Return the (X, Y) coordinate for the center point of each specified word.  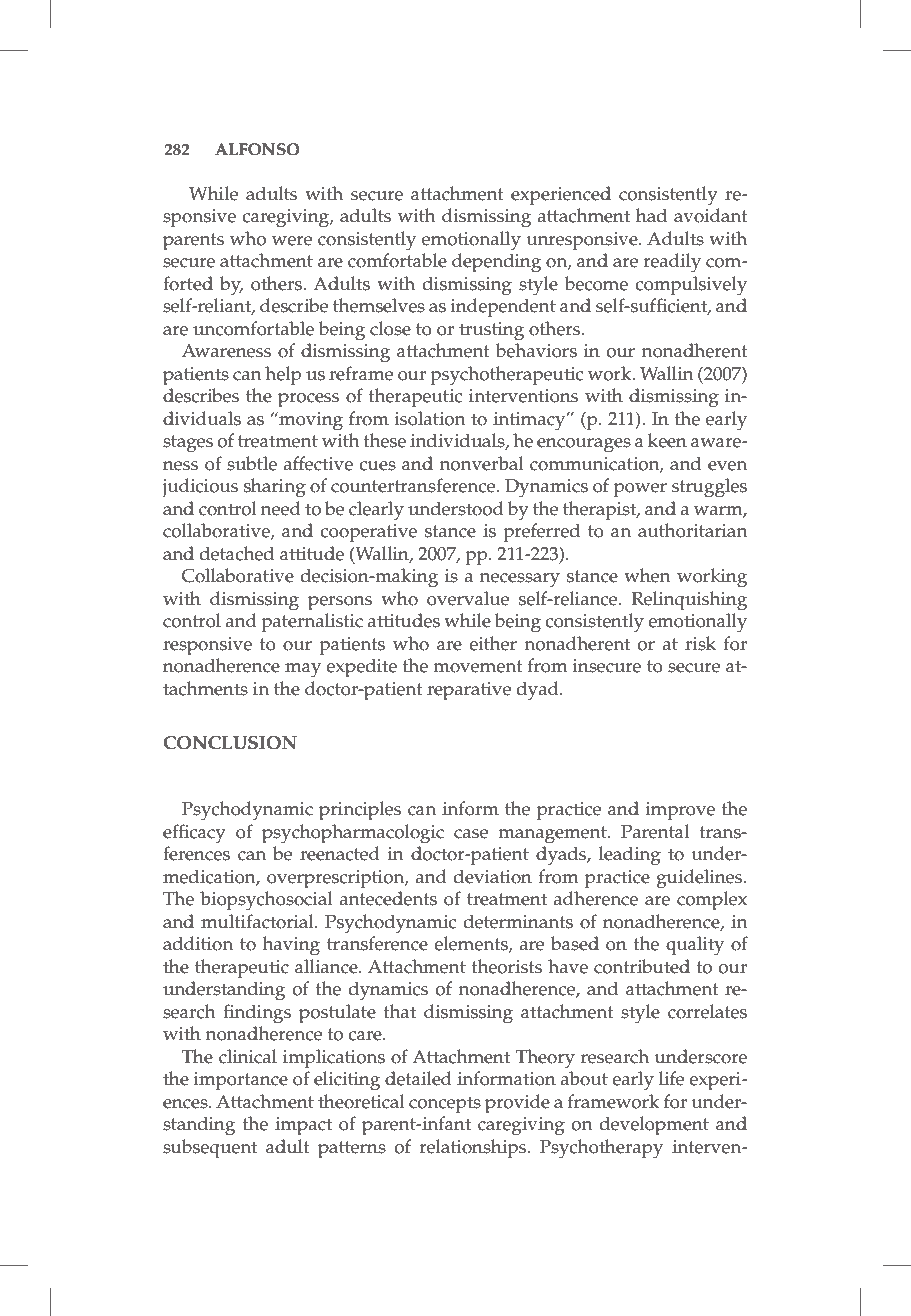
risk (700, 643)
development (654, 1126)
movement (478, 666)
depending (496, 263)
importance (241, 1081)
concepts (445, 1105)
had (651, 215)
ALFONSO (257, 149)
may (303, 670)
